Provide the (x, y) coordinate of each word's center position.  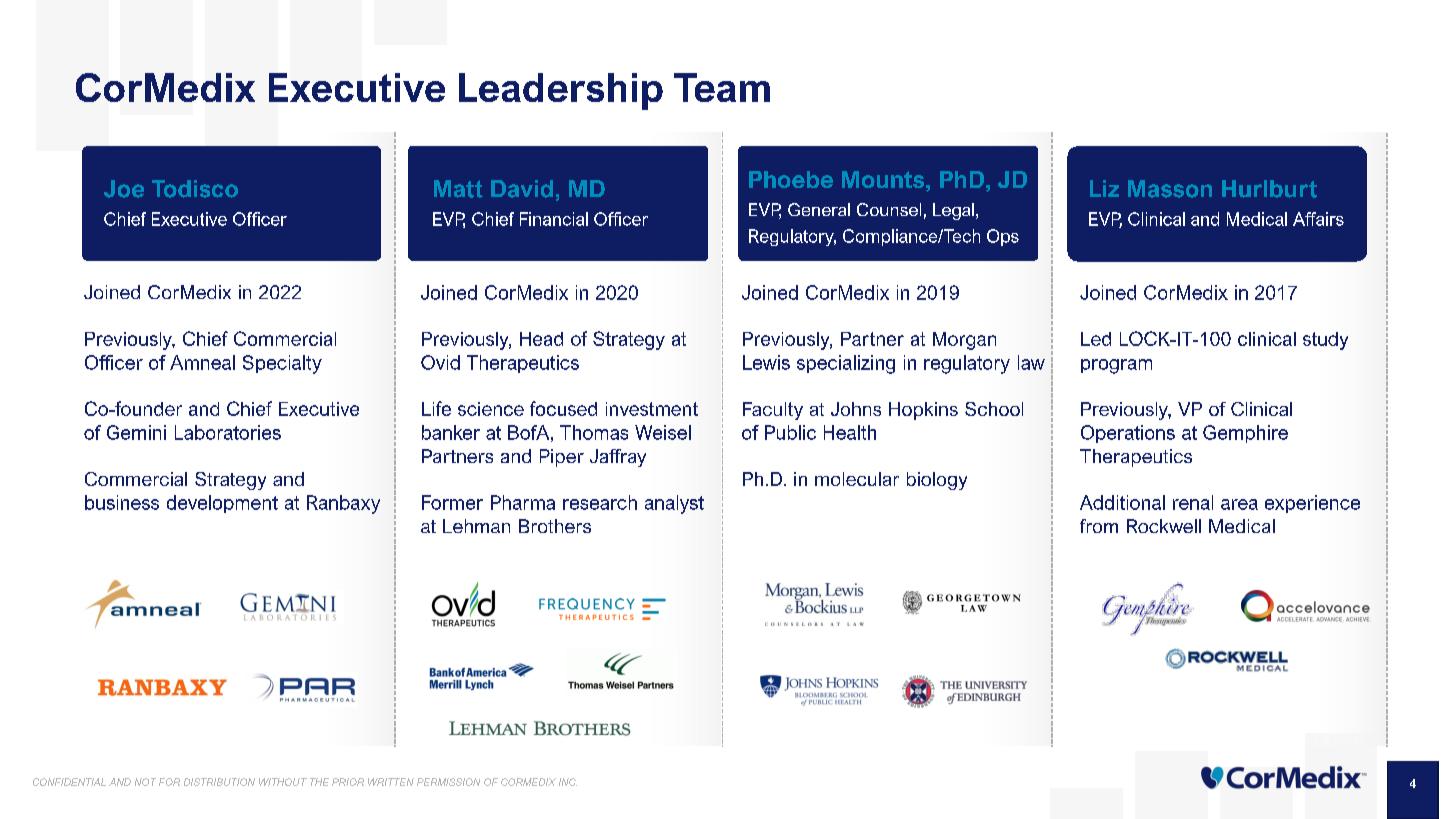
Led (1096, 339)
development (222, 504)
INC (568, 782)
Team (722, 87)
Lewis (766, 362)
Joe (124, 189)
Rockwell (1164, 526)
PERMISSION (448, 782)
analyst (674, 504)
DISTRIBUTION (219, 782)
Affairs (1318, 219)
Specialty (282, 364)
